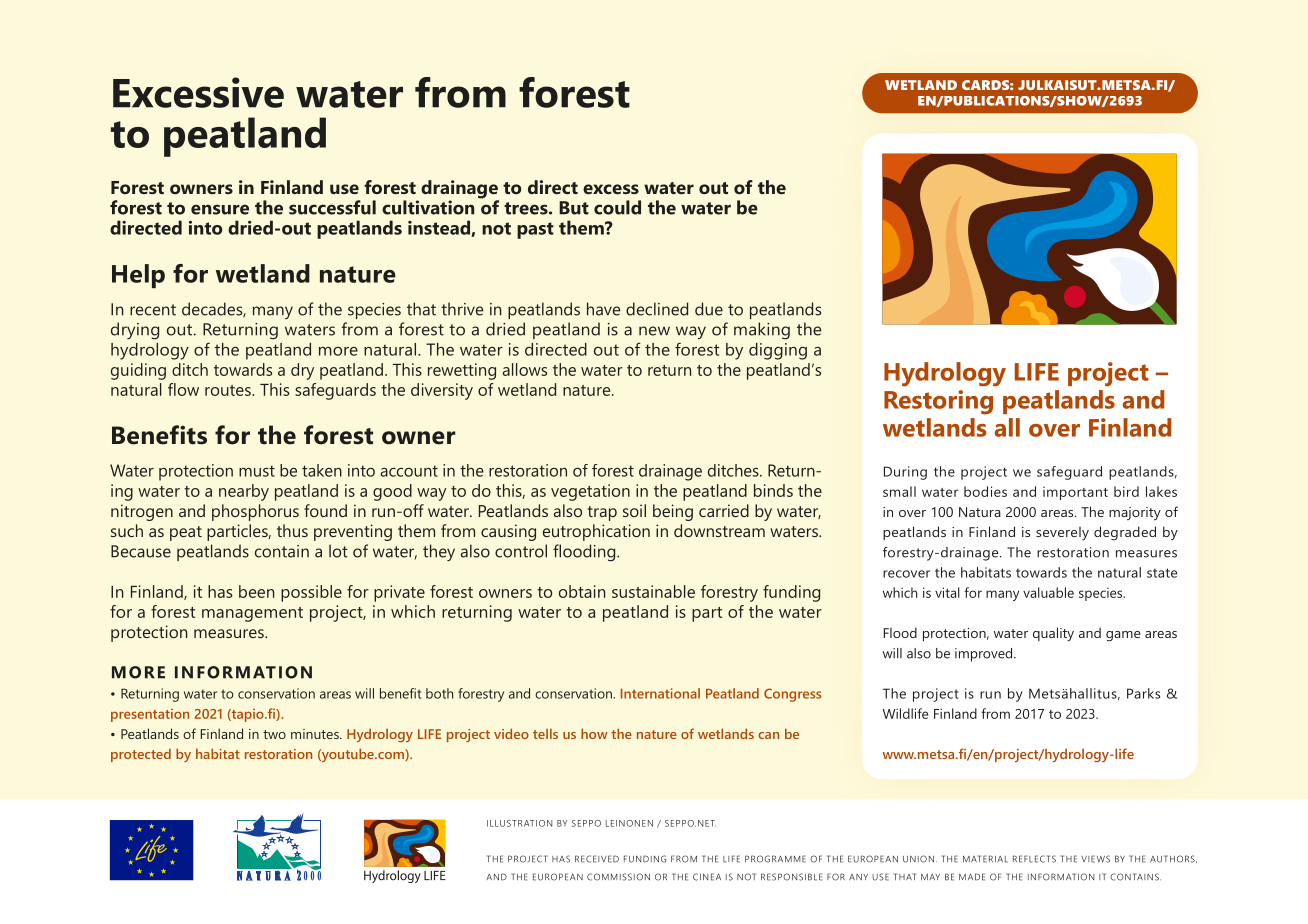 This document has width=1308, height=924. Describe the element at coordinates (596, 532) in the document. I see `eutrophication` at that location.
